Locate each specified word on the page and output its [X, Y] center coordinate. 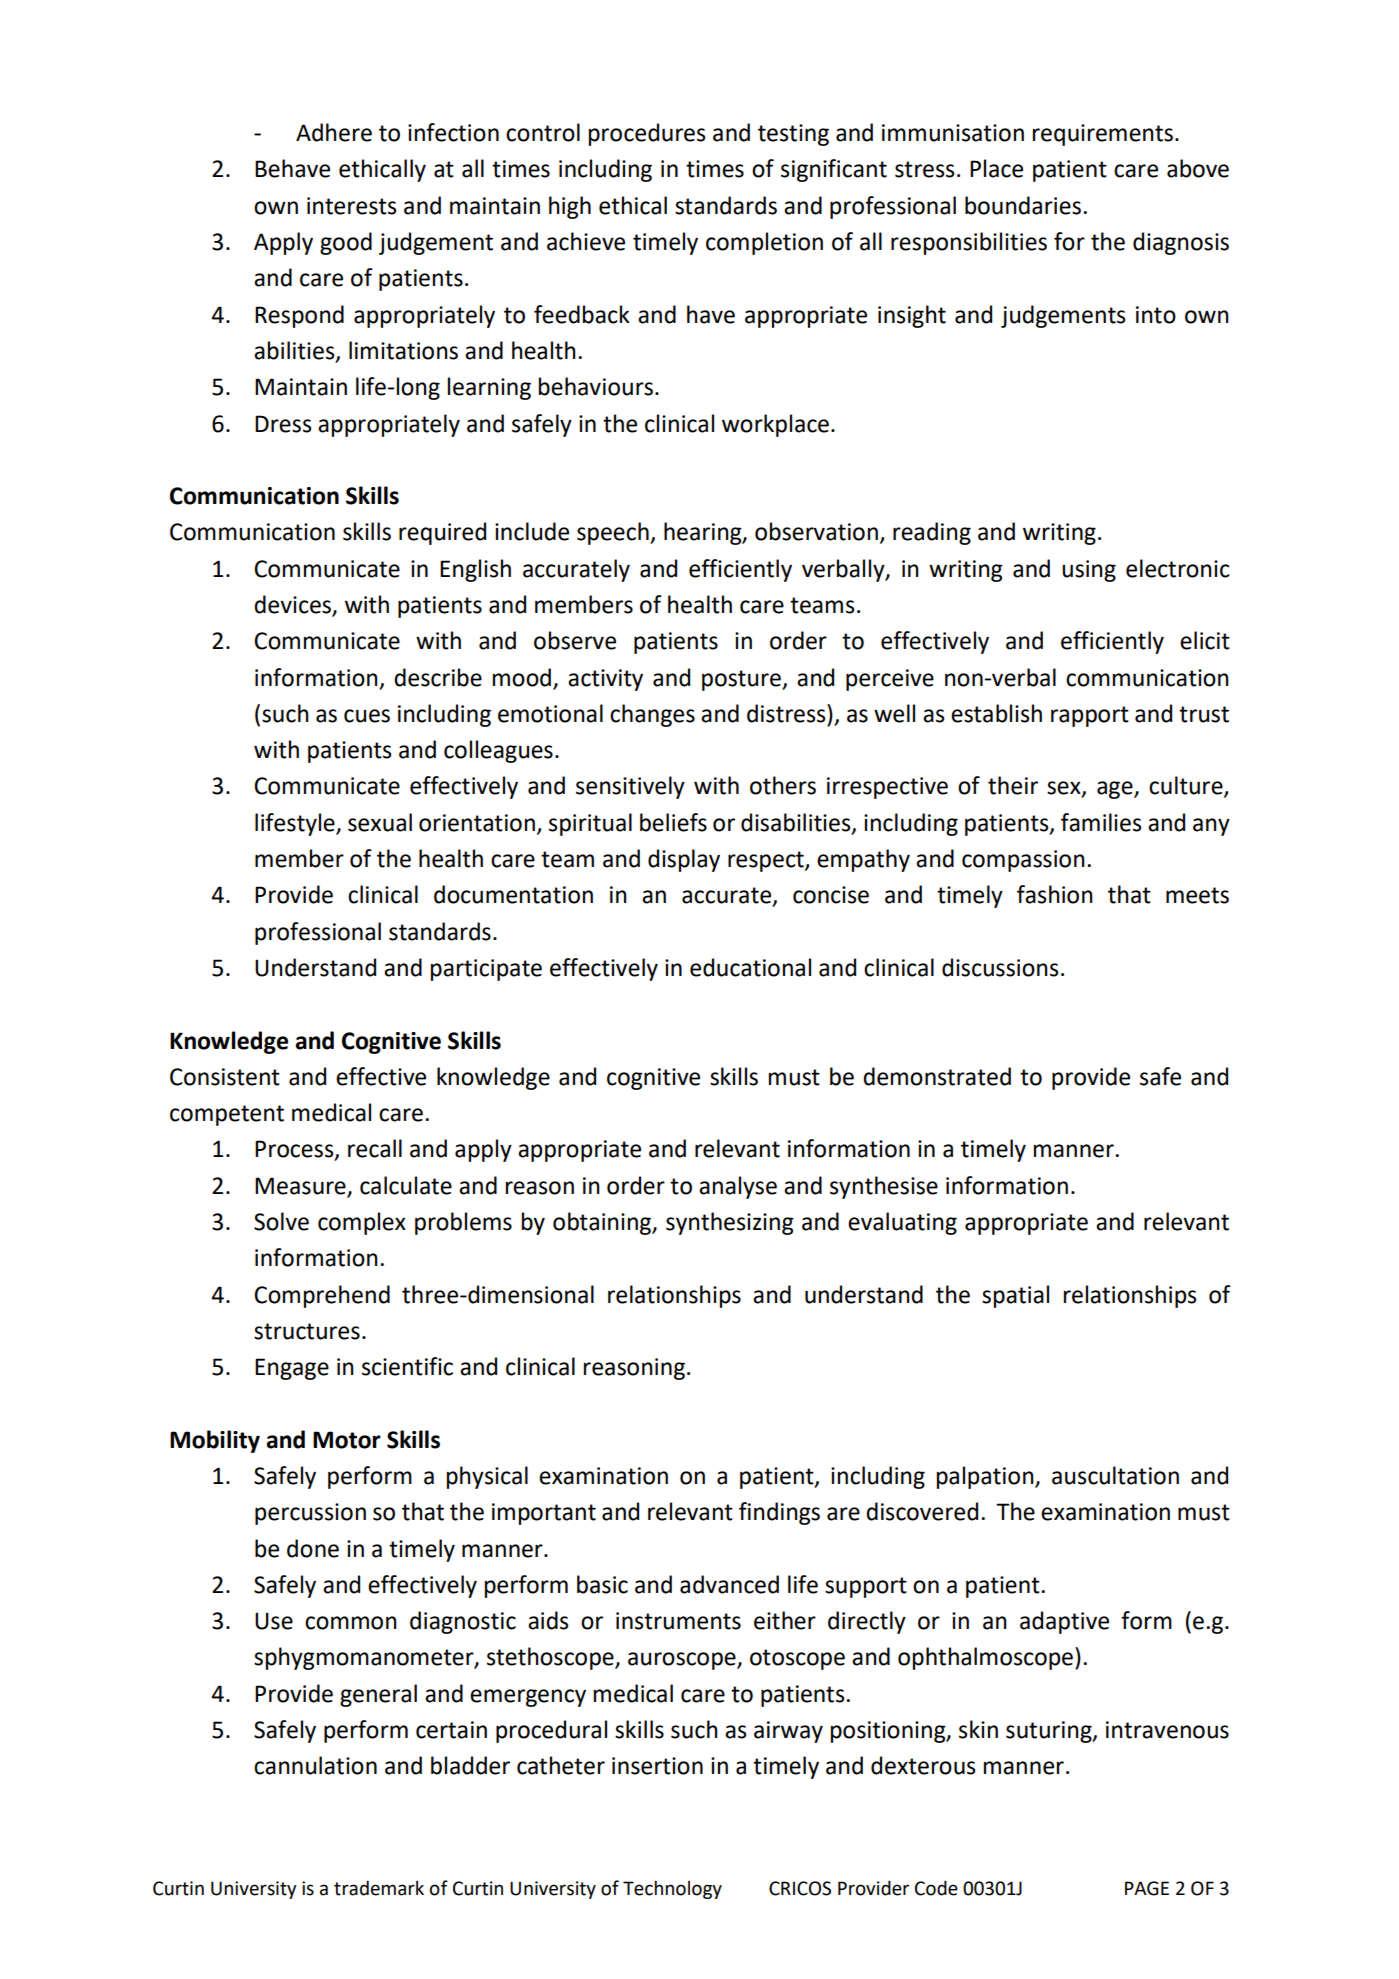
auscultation [1115, 1475]
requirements [1103, 135]
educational [750, 967]
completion [764, 243]
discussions [1000, 967]
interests [351, 206]
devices [293, 605]
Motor [347, 1440]
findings [779, 1513]
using [1089, 571]
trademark [379, 1888]
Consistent [225, 1077]
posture [742, 680]
